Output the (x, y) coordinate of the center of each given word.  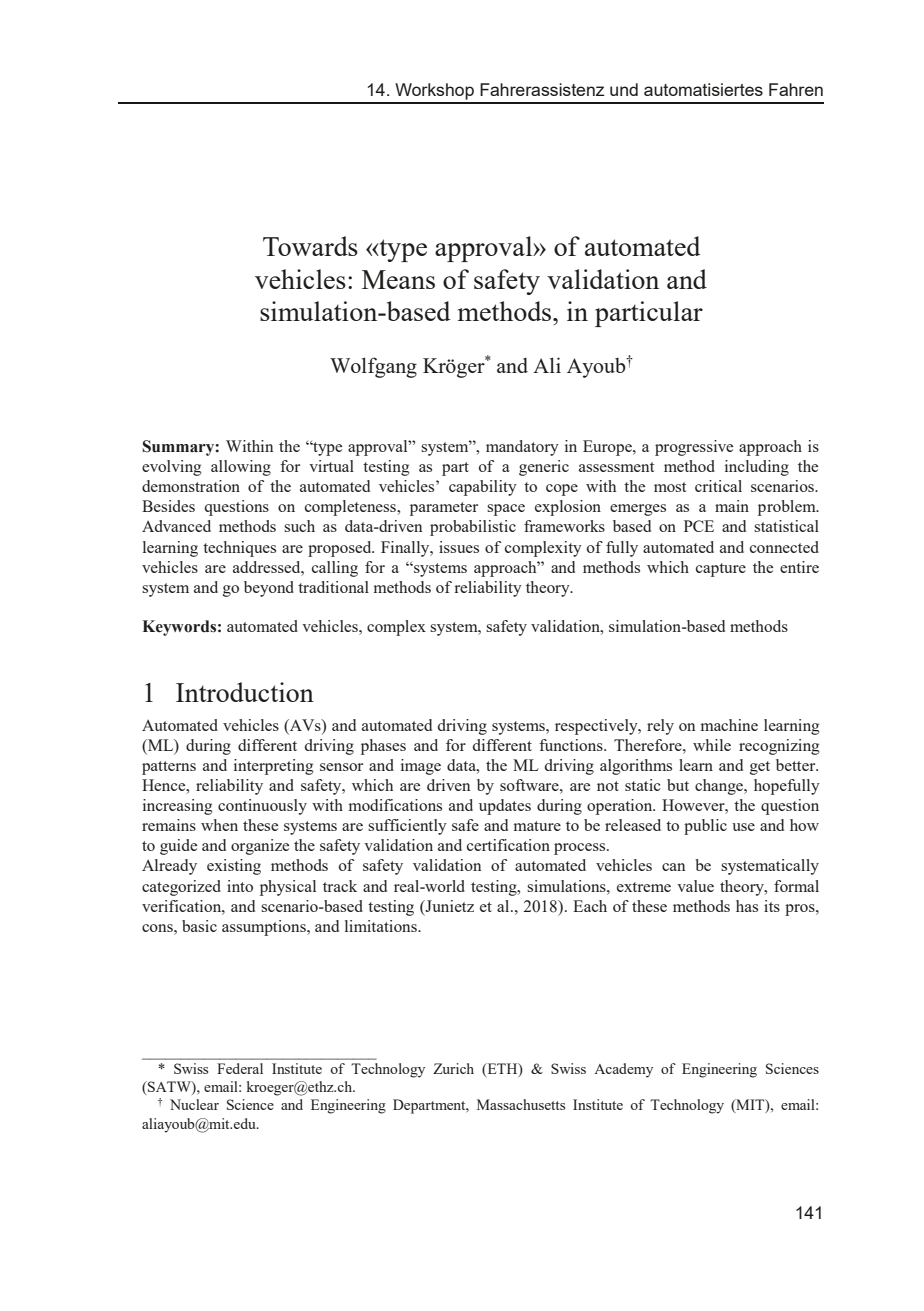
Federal (240, 1068)
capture (721, 570)
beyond (269, 589)
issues (459, 547)
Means (398, 279)
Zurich (453, 1068)
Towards (310, 246)
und (624, 89)
